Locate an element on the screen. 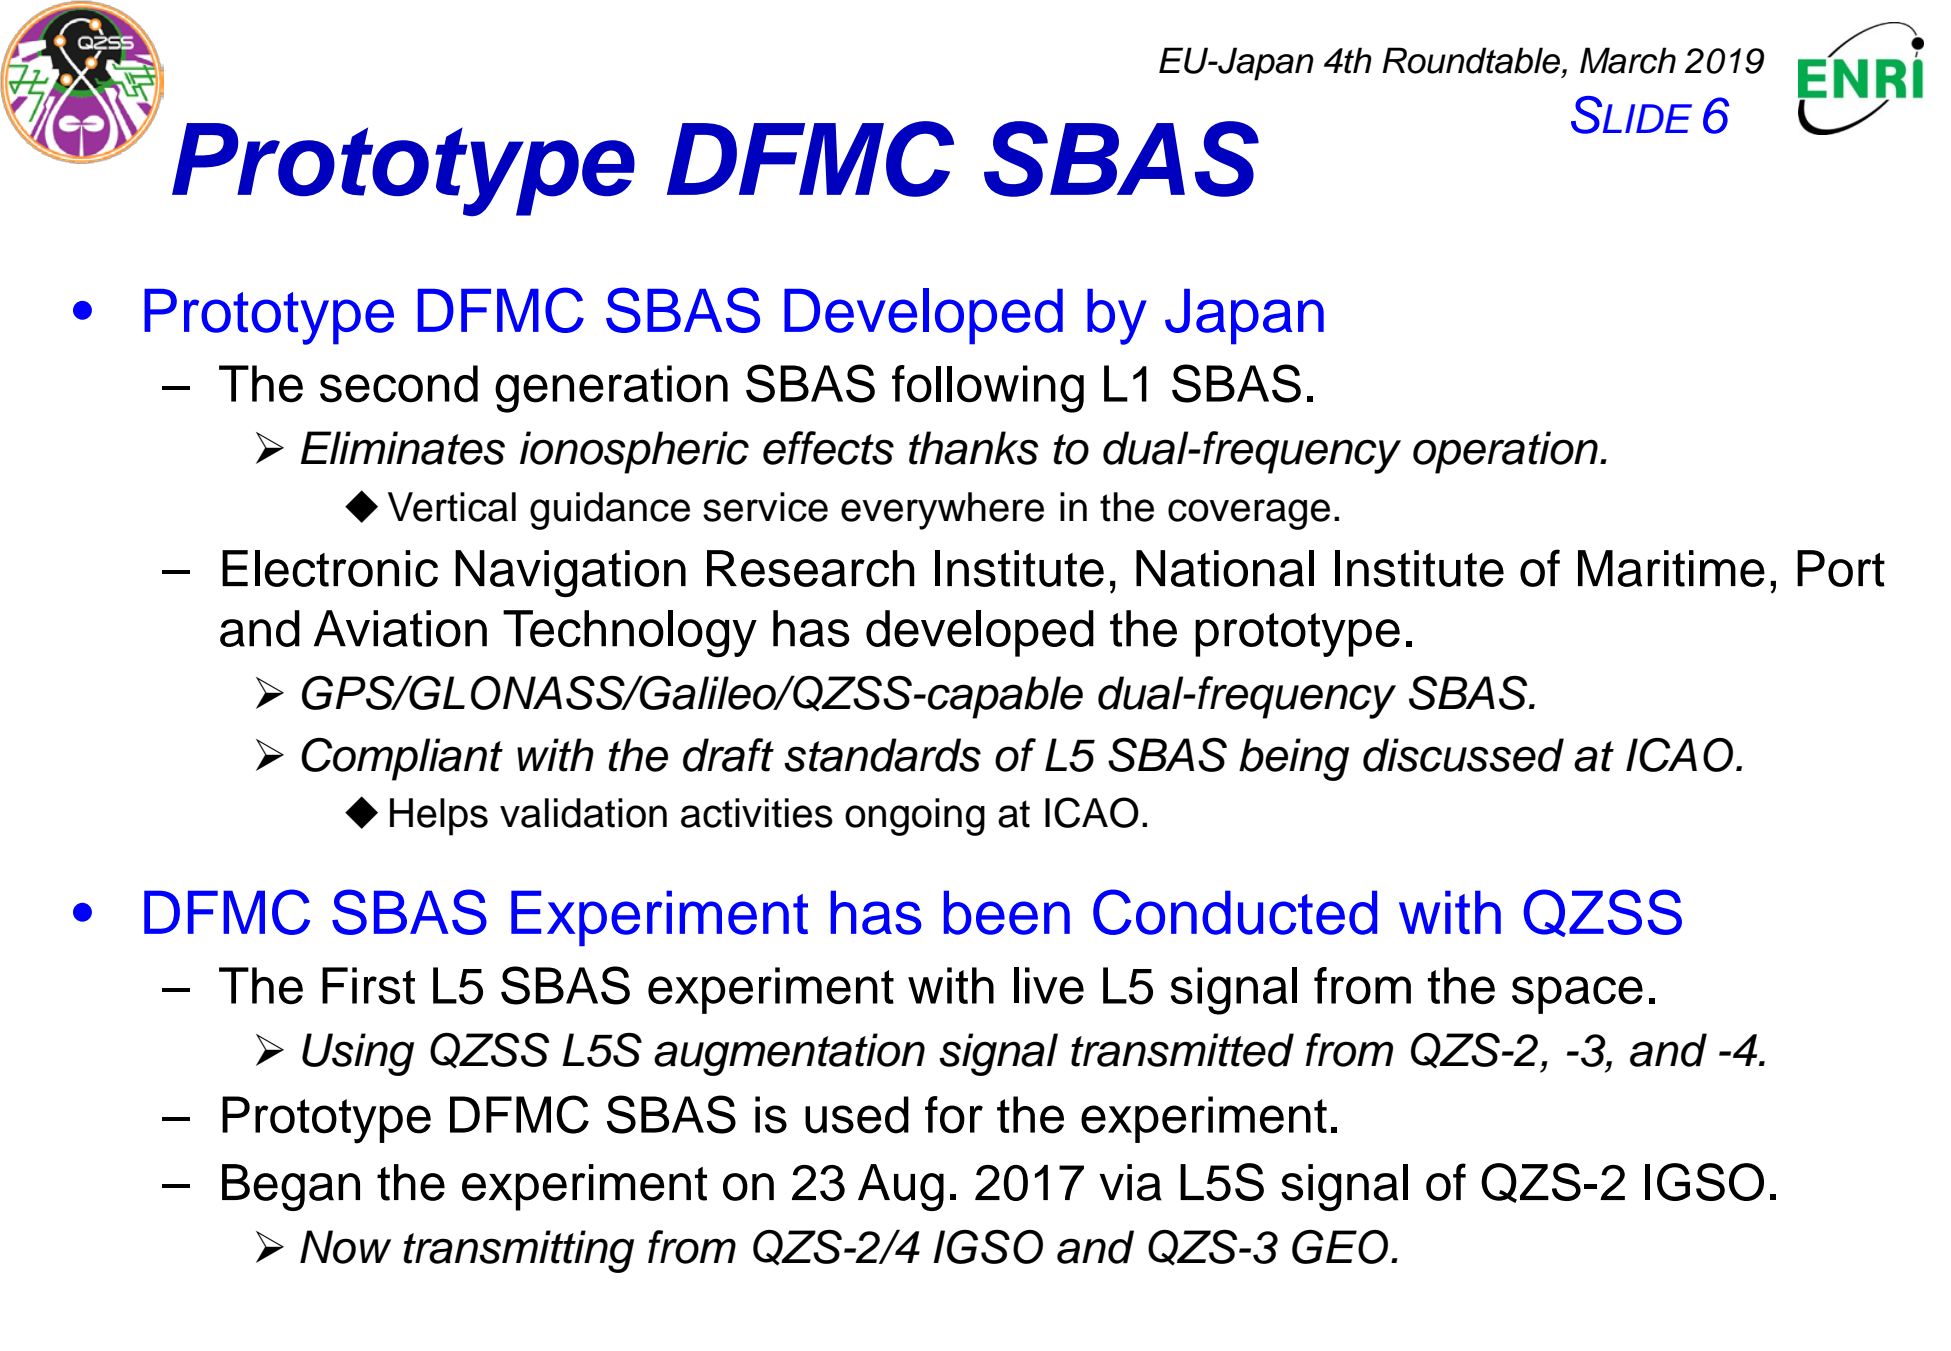  March is located at coordinates (1628, 60).
